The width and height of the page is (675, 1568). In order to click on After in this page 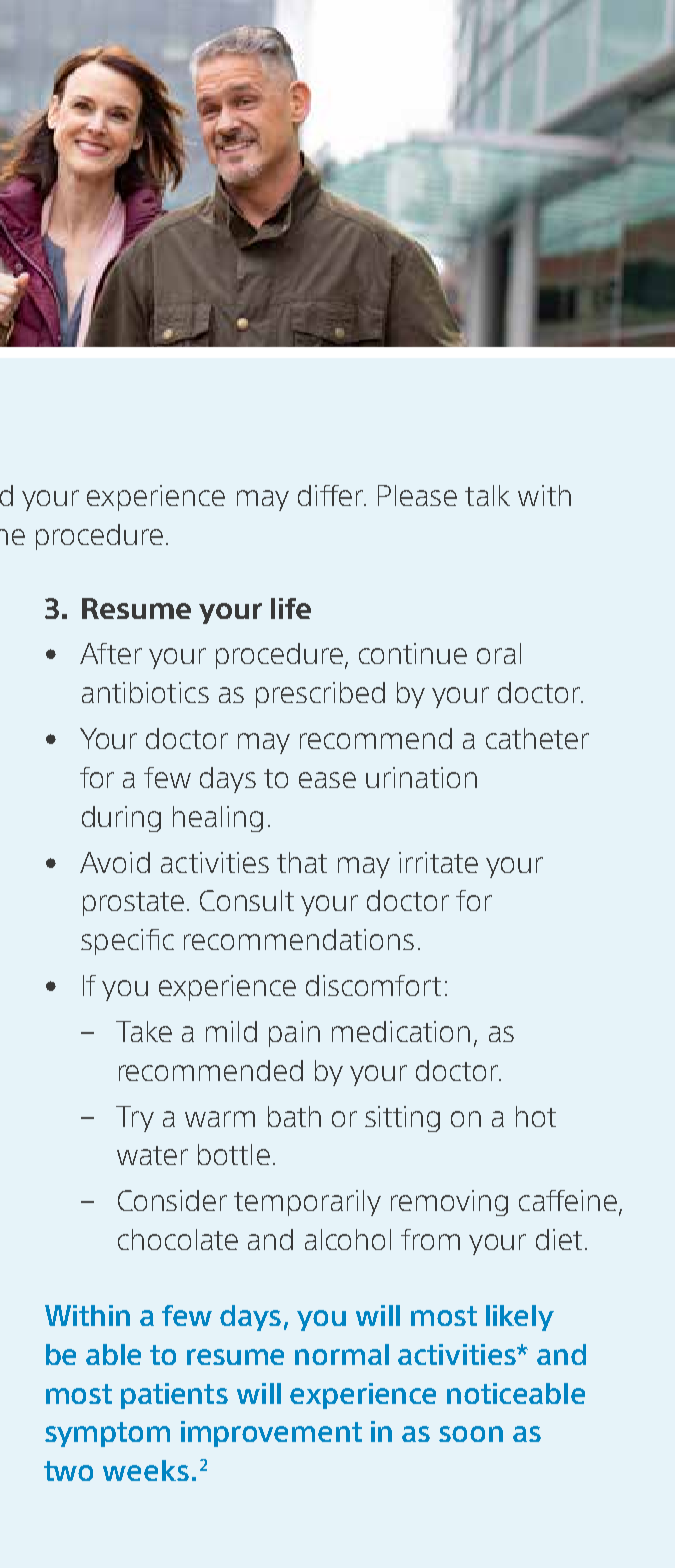, I will do `click(111, 653)`.
